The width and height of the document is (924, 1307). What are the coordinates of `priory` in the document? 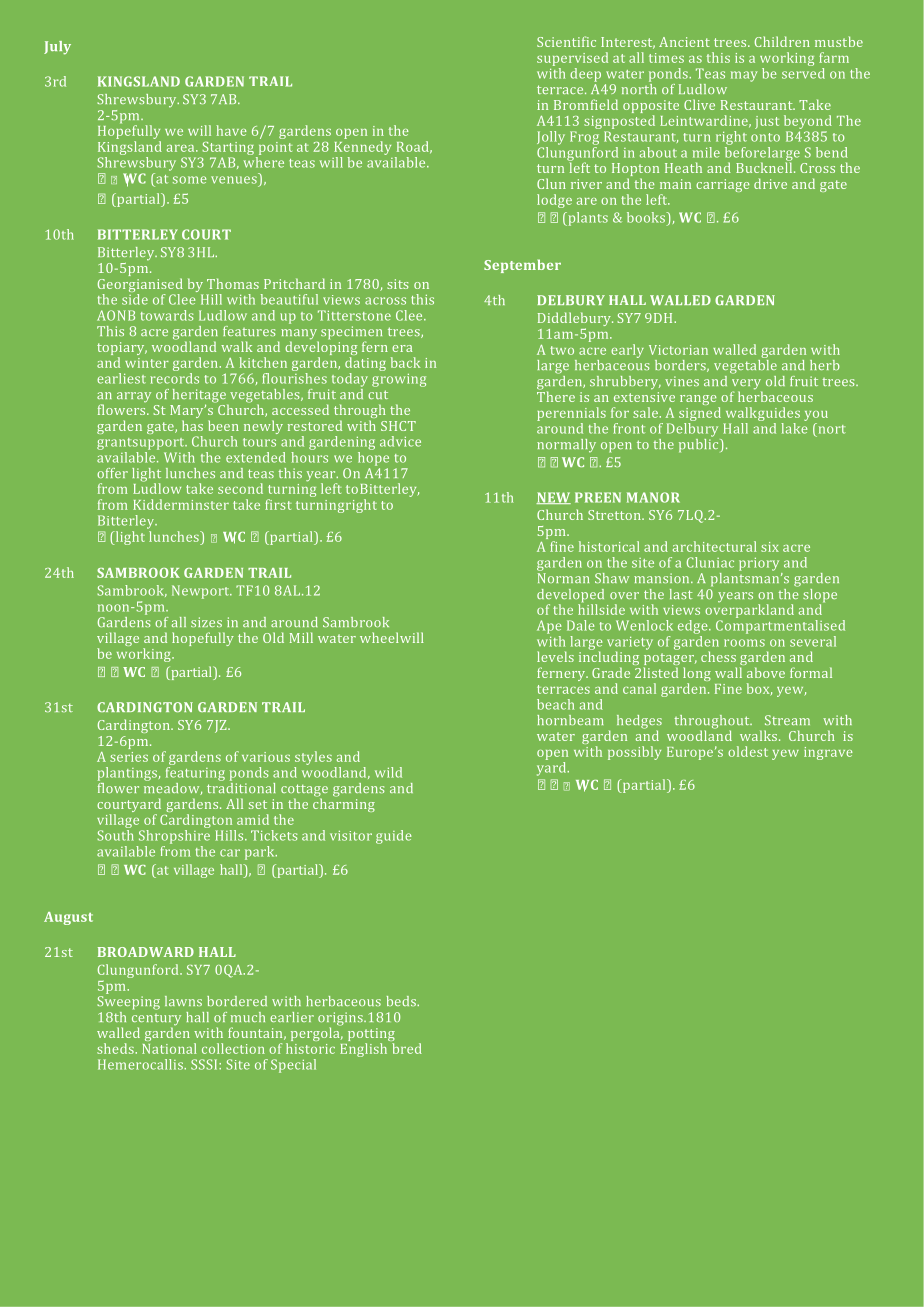 It's located at (759, 564).
